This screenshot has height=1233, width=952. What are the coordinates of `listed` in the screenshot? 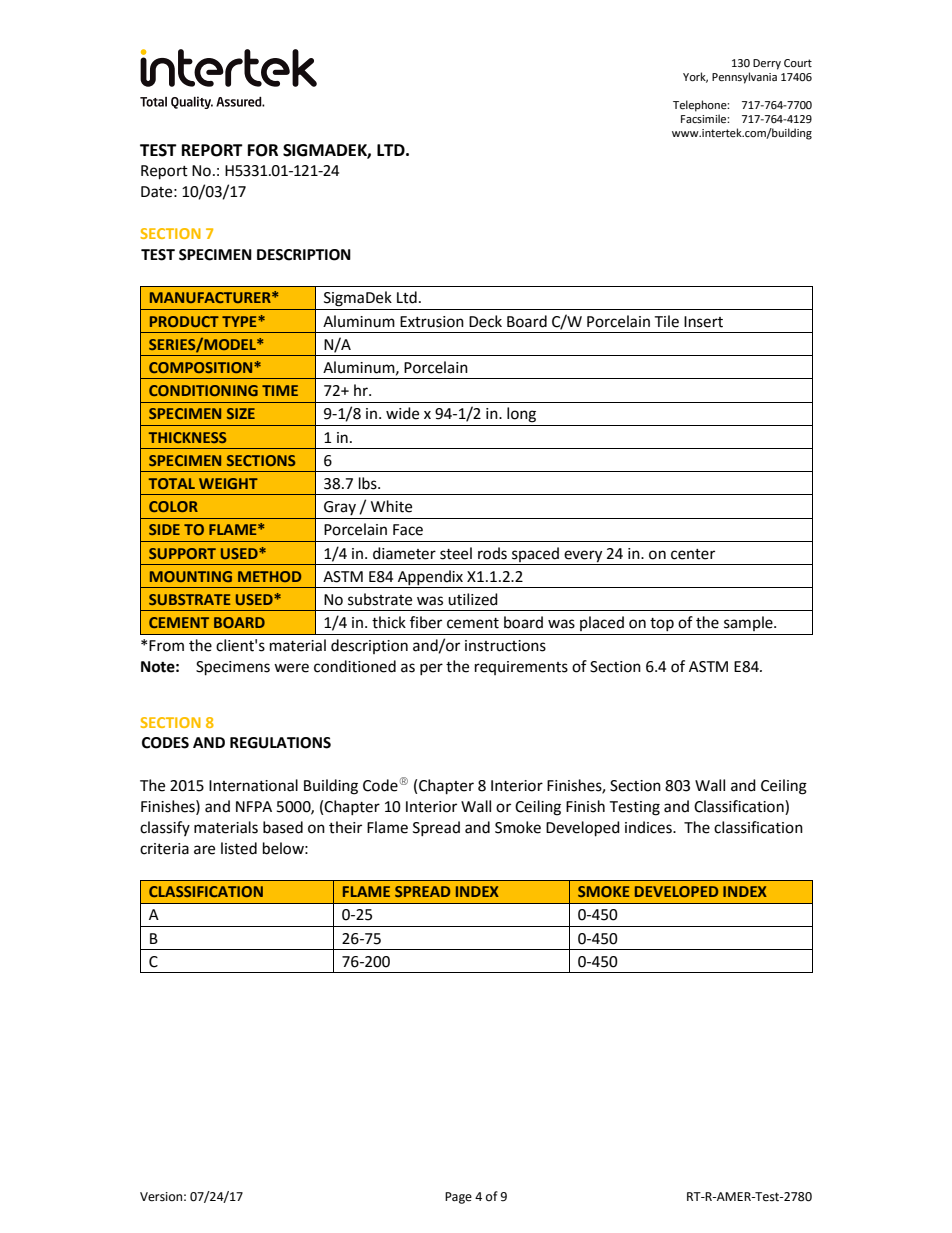 It's located at (239, 848).
